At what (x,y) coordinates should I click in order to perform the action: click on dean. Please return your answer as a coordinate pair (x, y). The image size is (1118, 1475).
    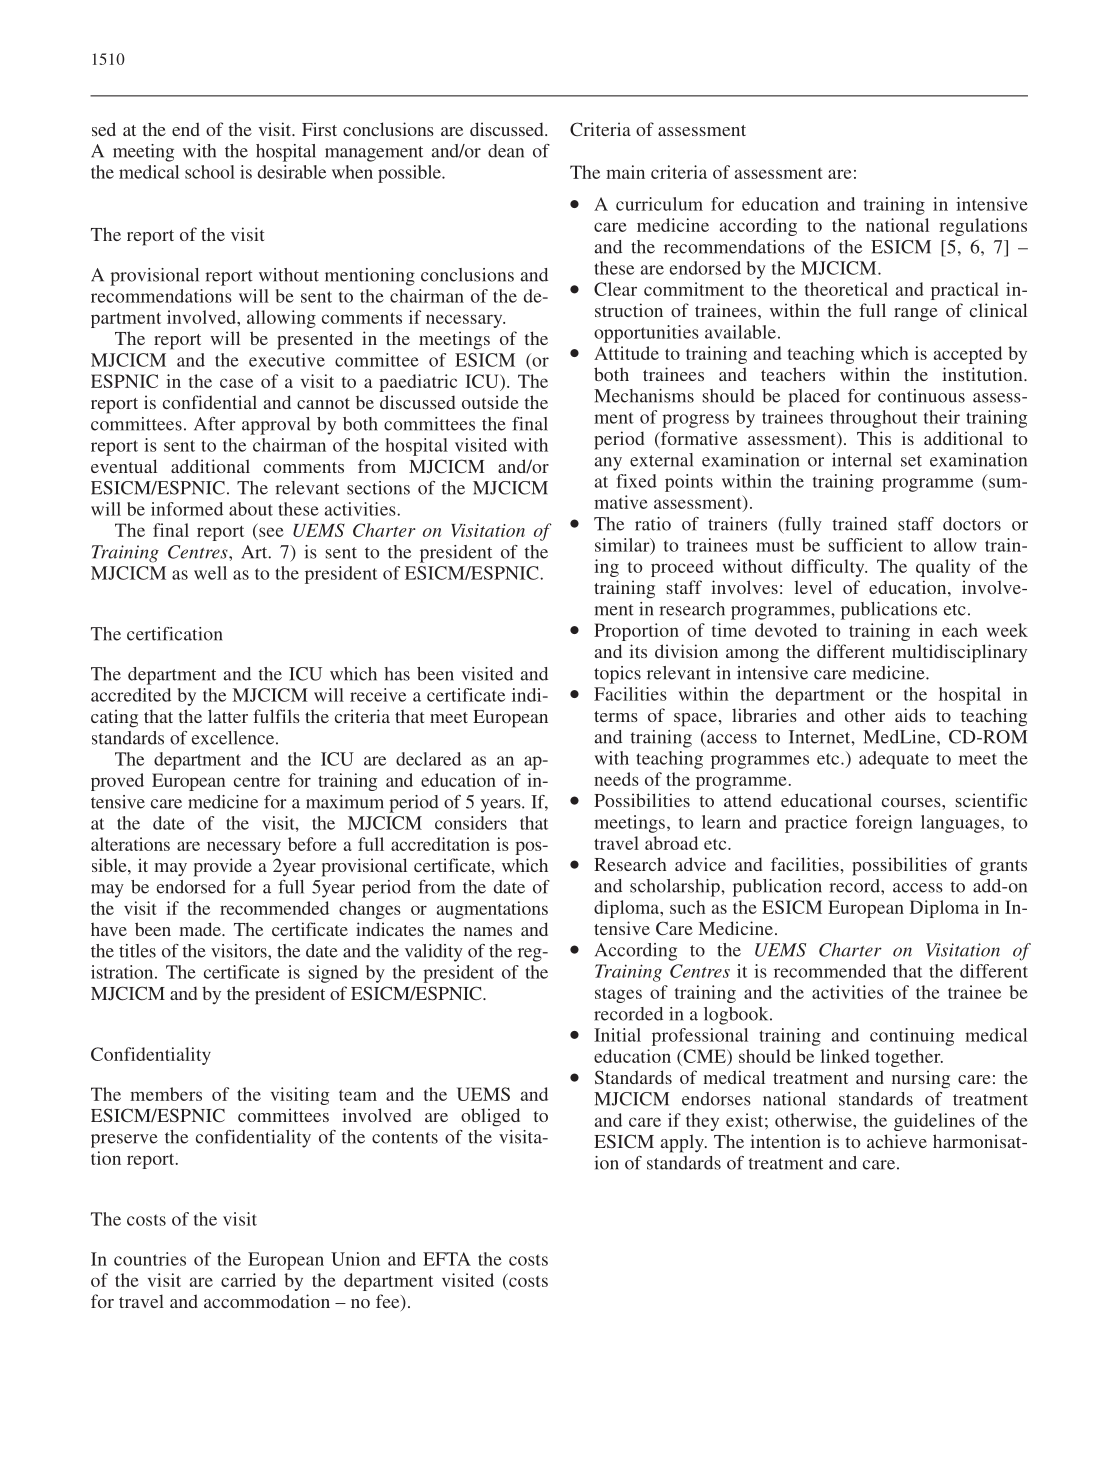
    Looking at the image, I should click on (506, 151).
